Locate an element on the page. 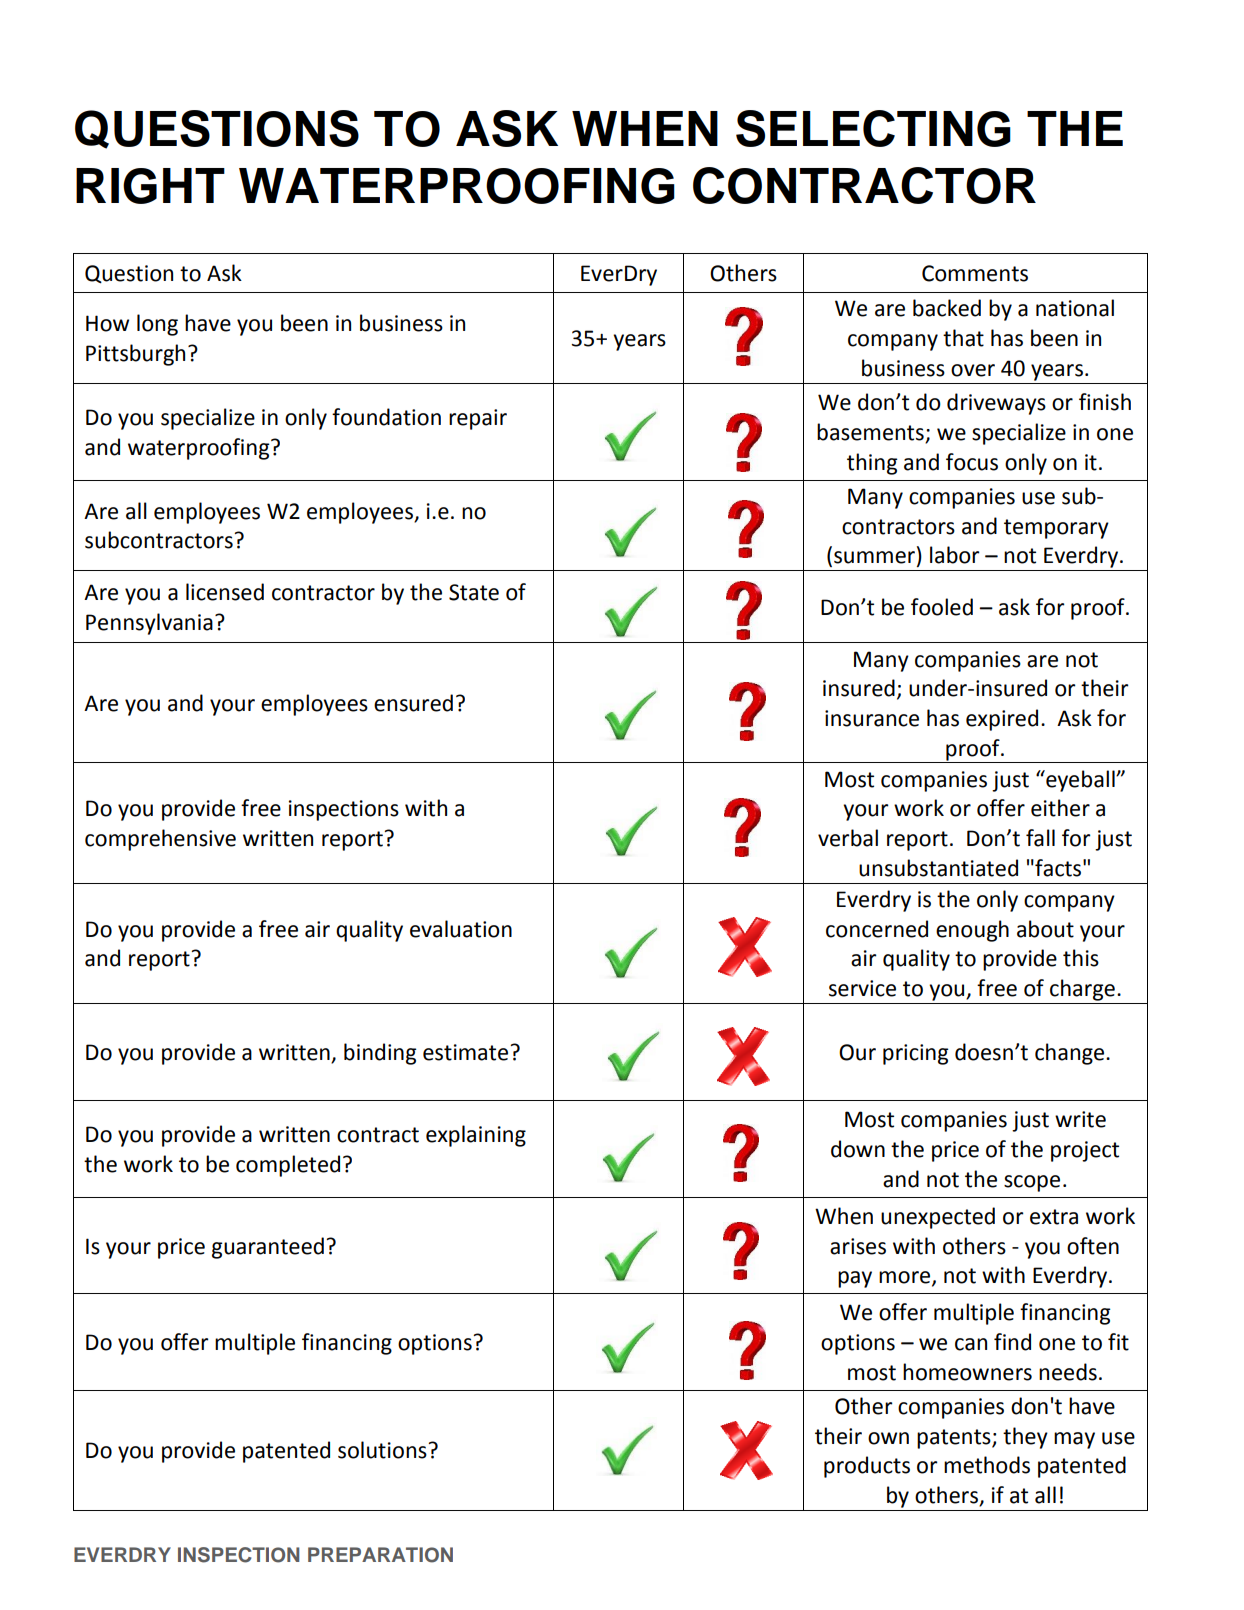 The width and height of the image is (1244, 1610). fooled is located at coordinates (942, 607).
